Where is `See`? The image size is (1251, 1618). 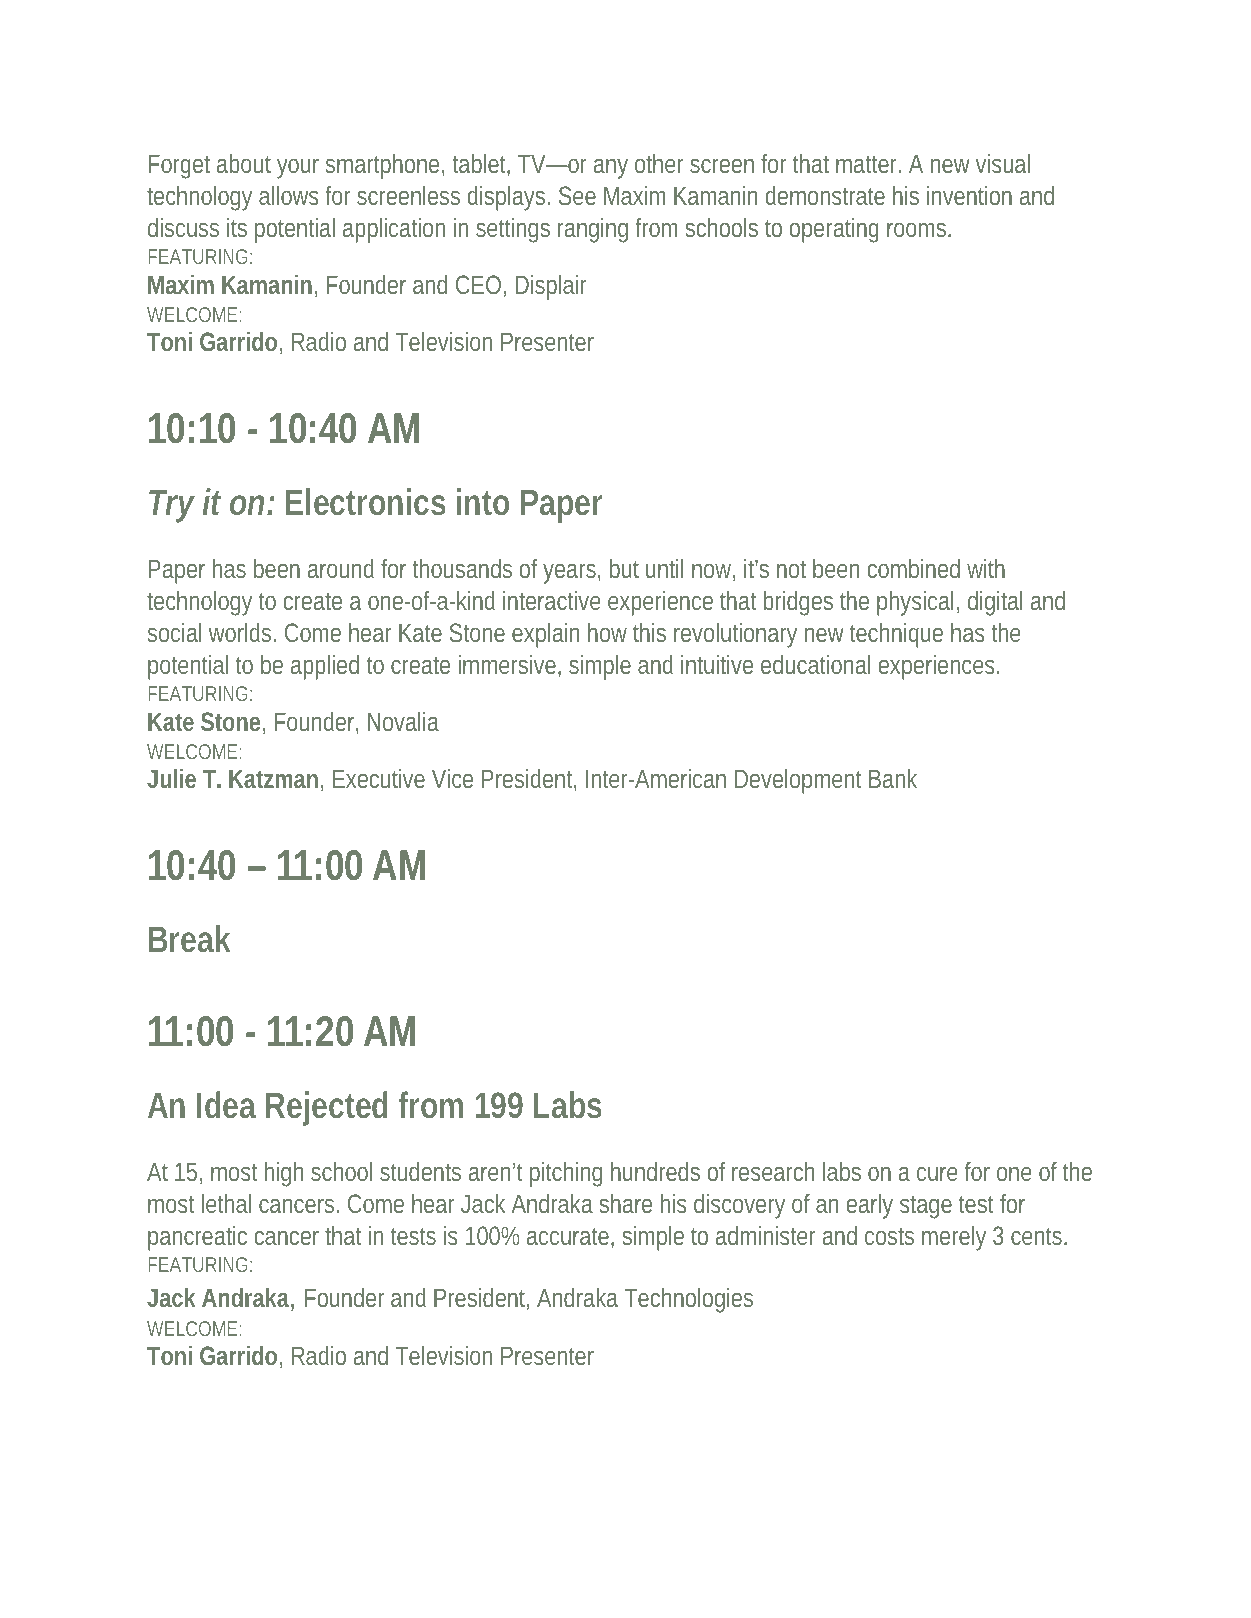
See is located at coordinates (577, 195).
